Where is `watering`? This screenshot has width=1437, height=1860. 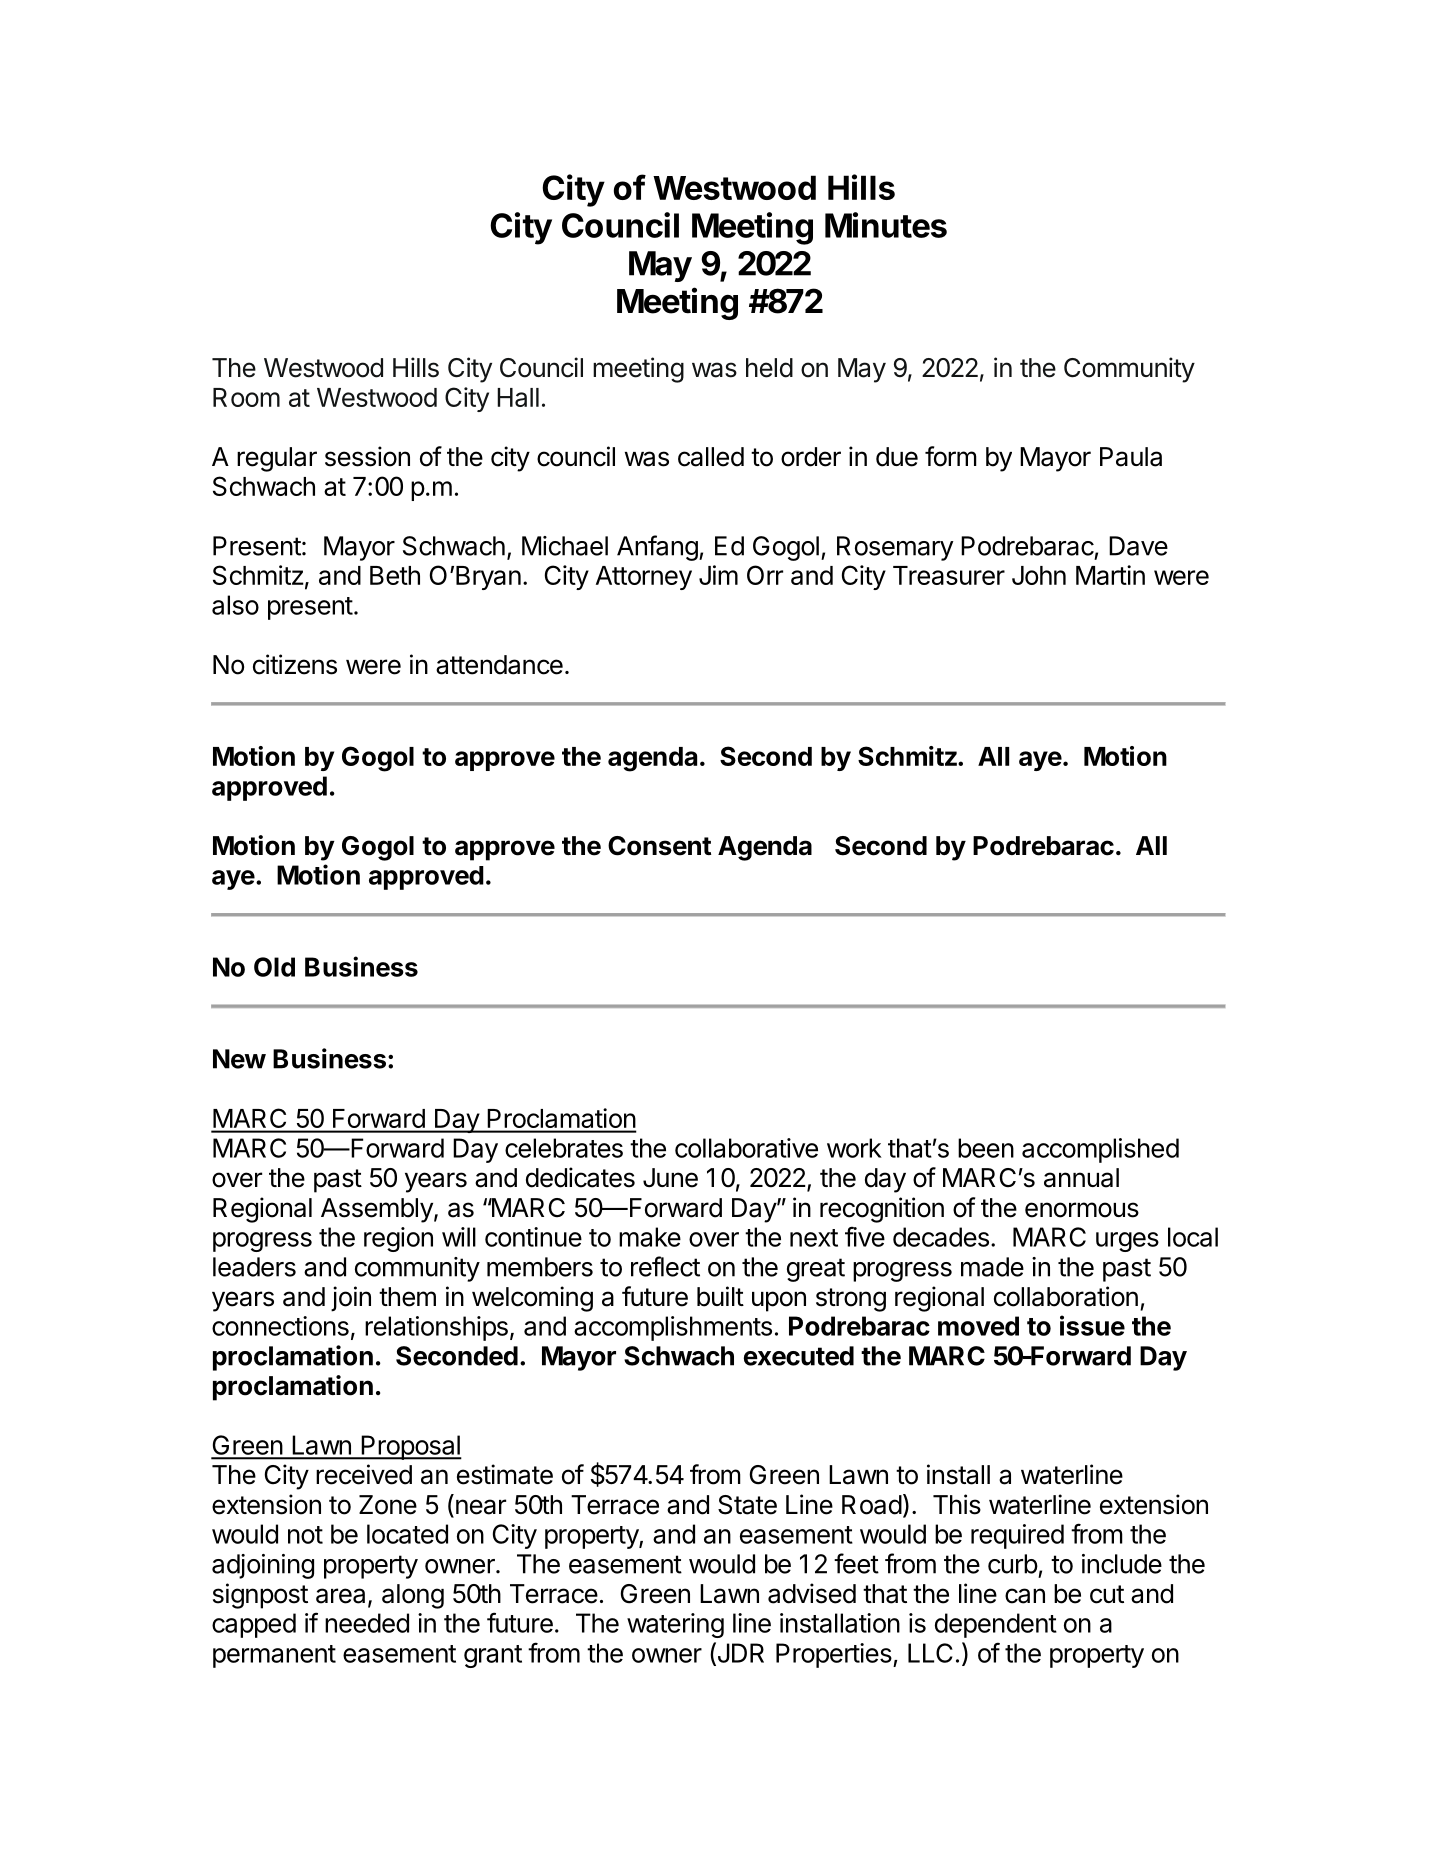
watering is located at coordinates (675, 1625).
